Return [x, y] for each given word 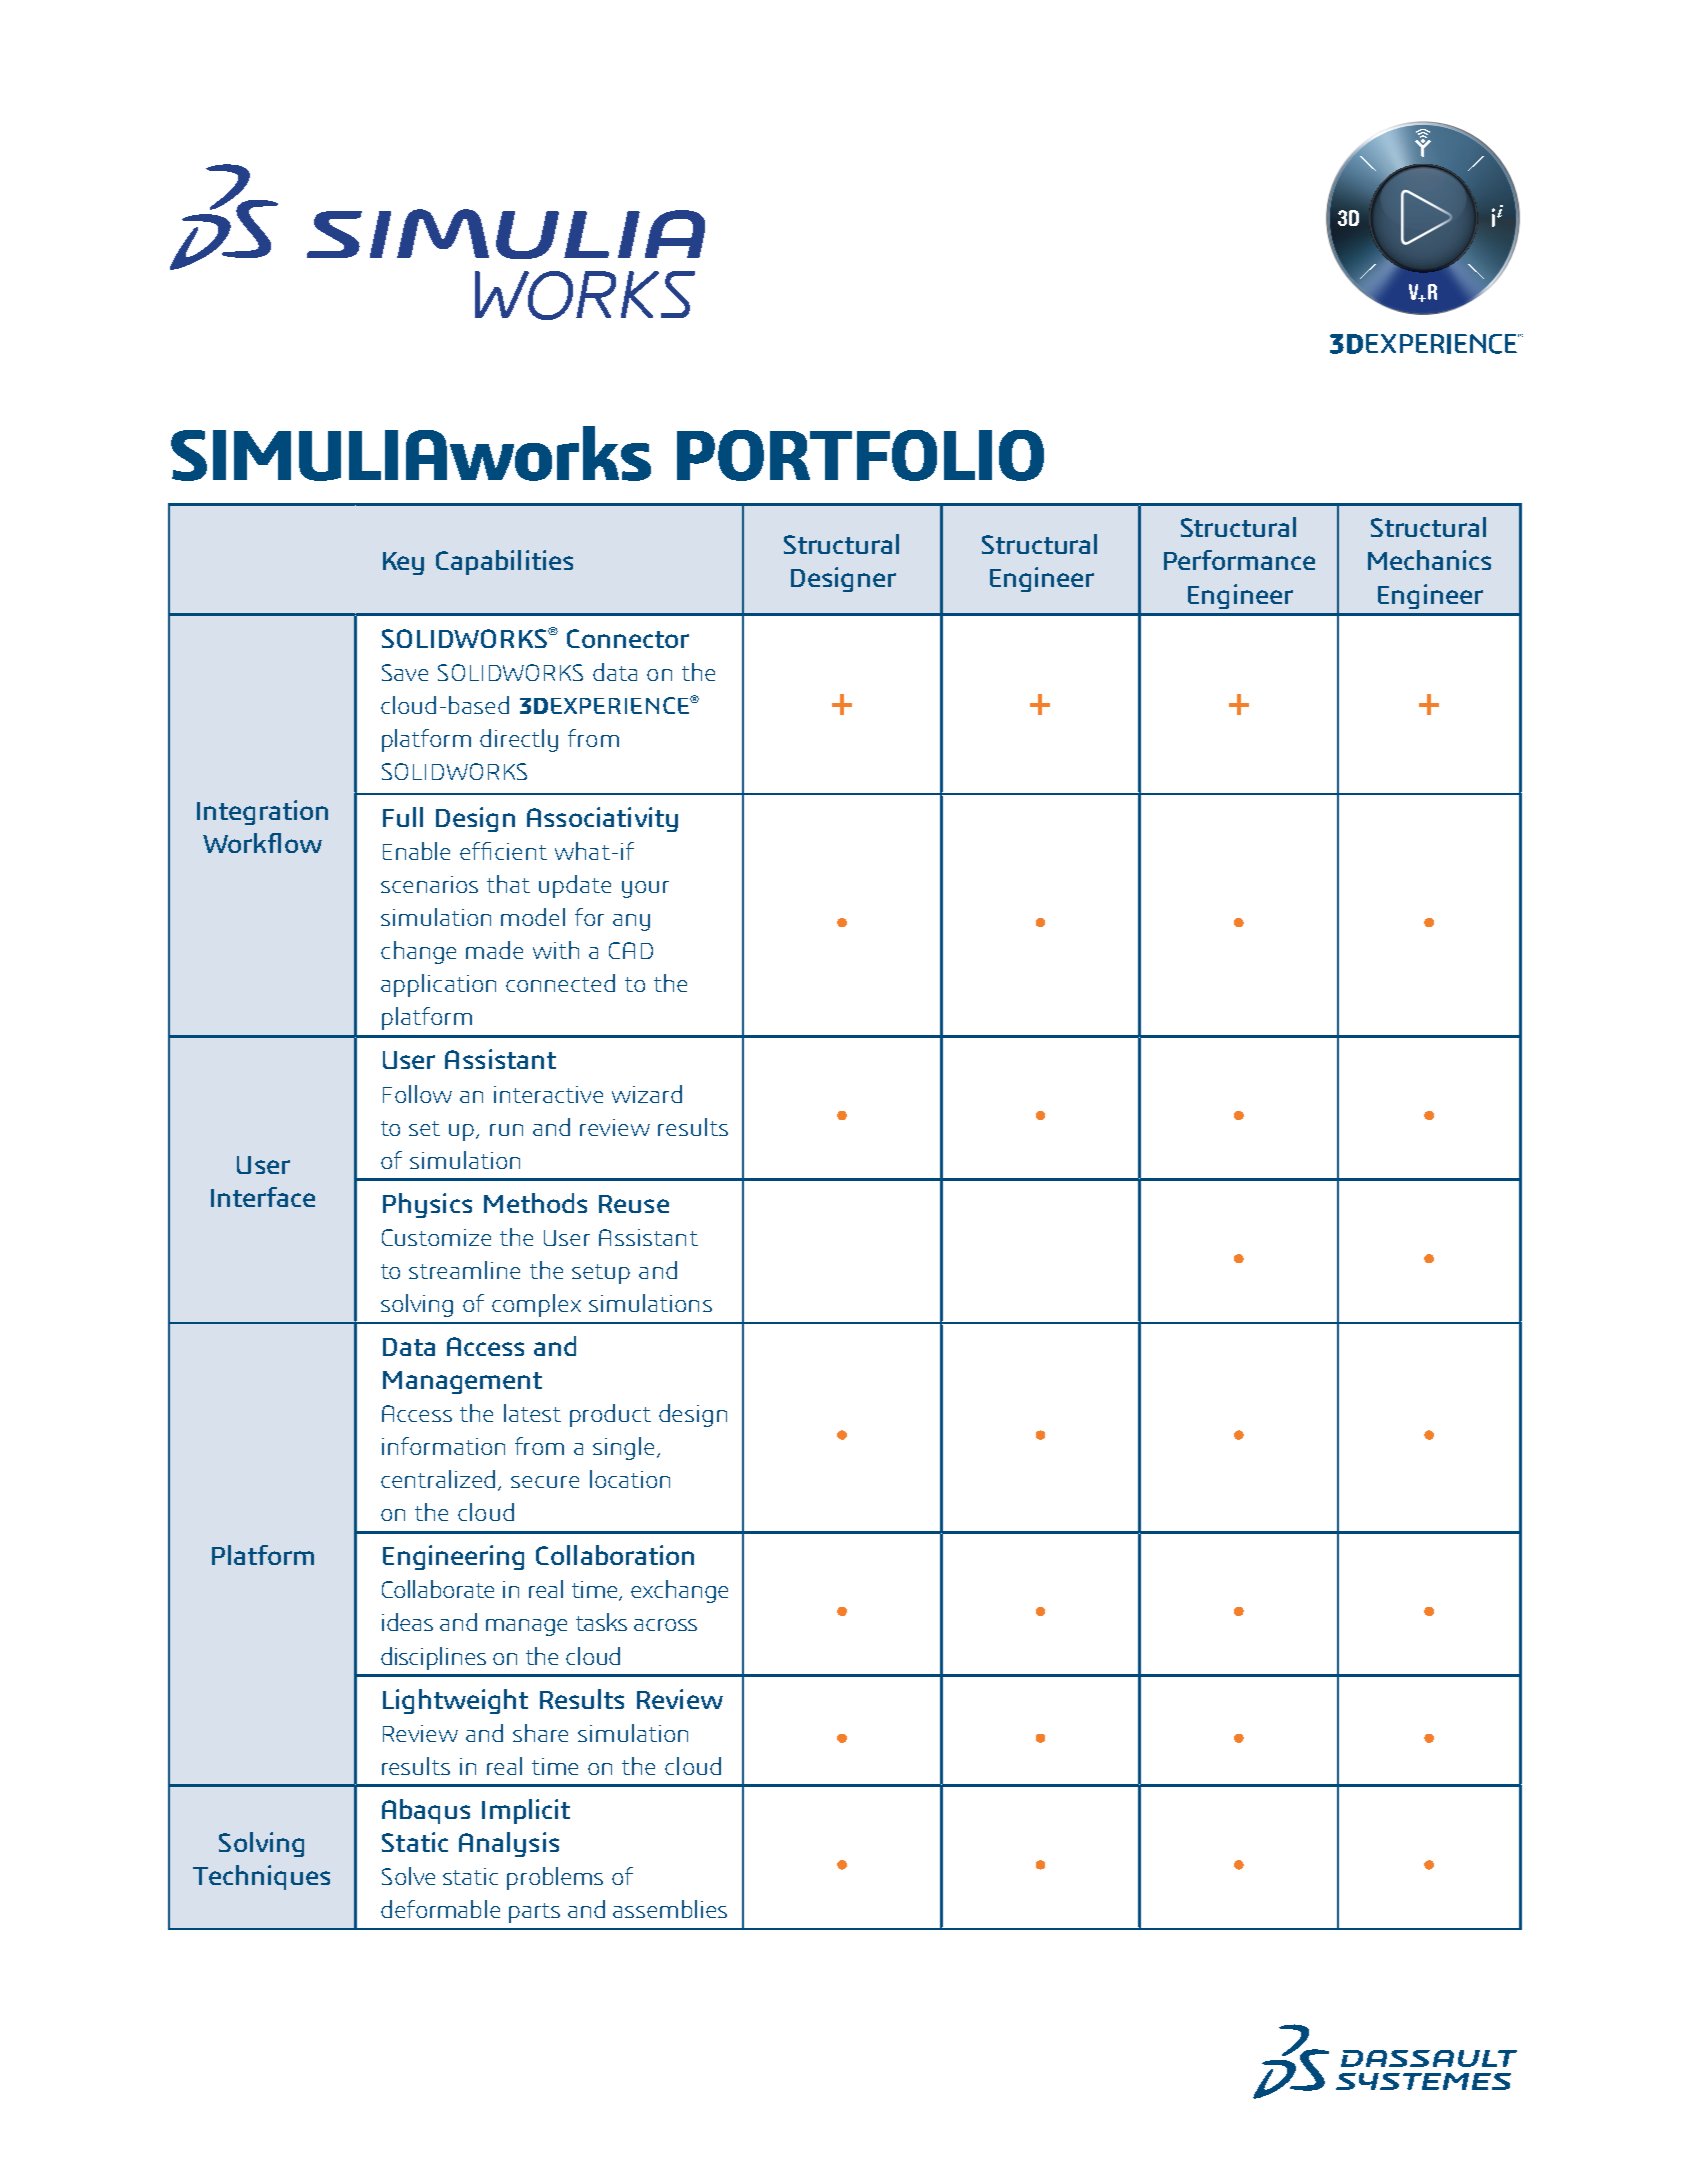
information [443, 1446]
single [625, 1448]
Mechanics [1429, 560]
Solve [408, 1876]
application [438, 985]
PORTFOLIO [860, 455]
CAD [631, 950]
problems [555, 1878]
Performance [1239, 560]
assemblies [670, 1909]
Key [403, 563]
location [630, 1479]
